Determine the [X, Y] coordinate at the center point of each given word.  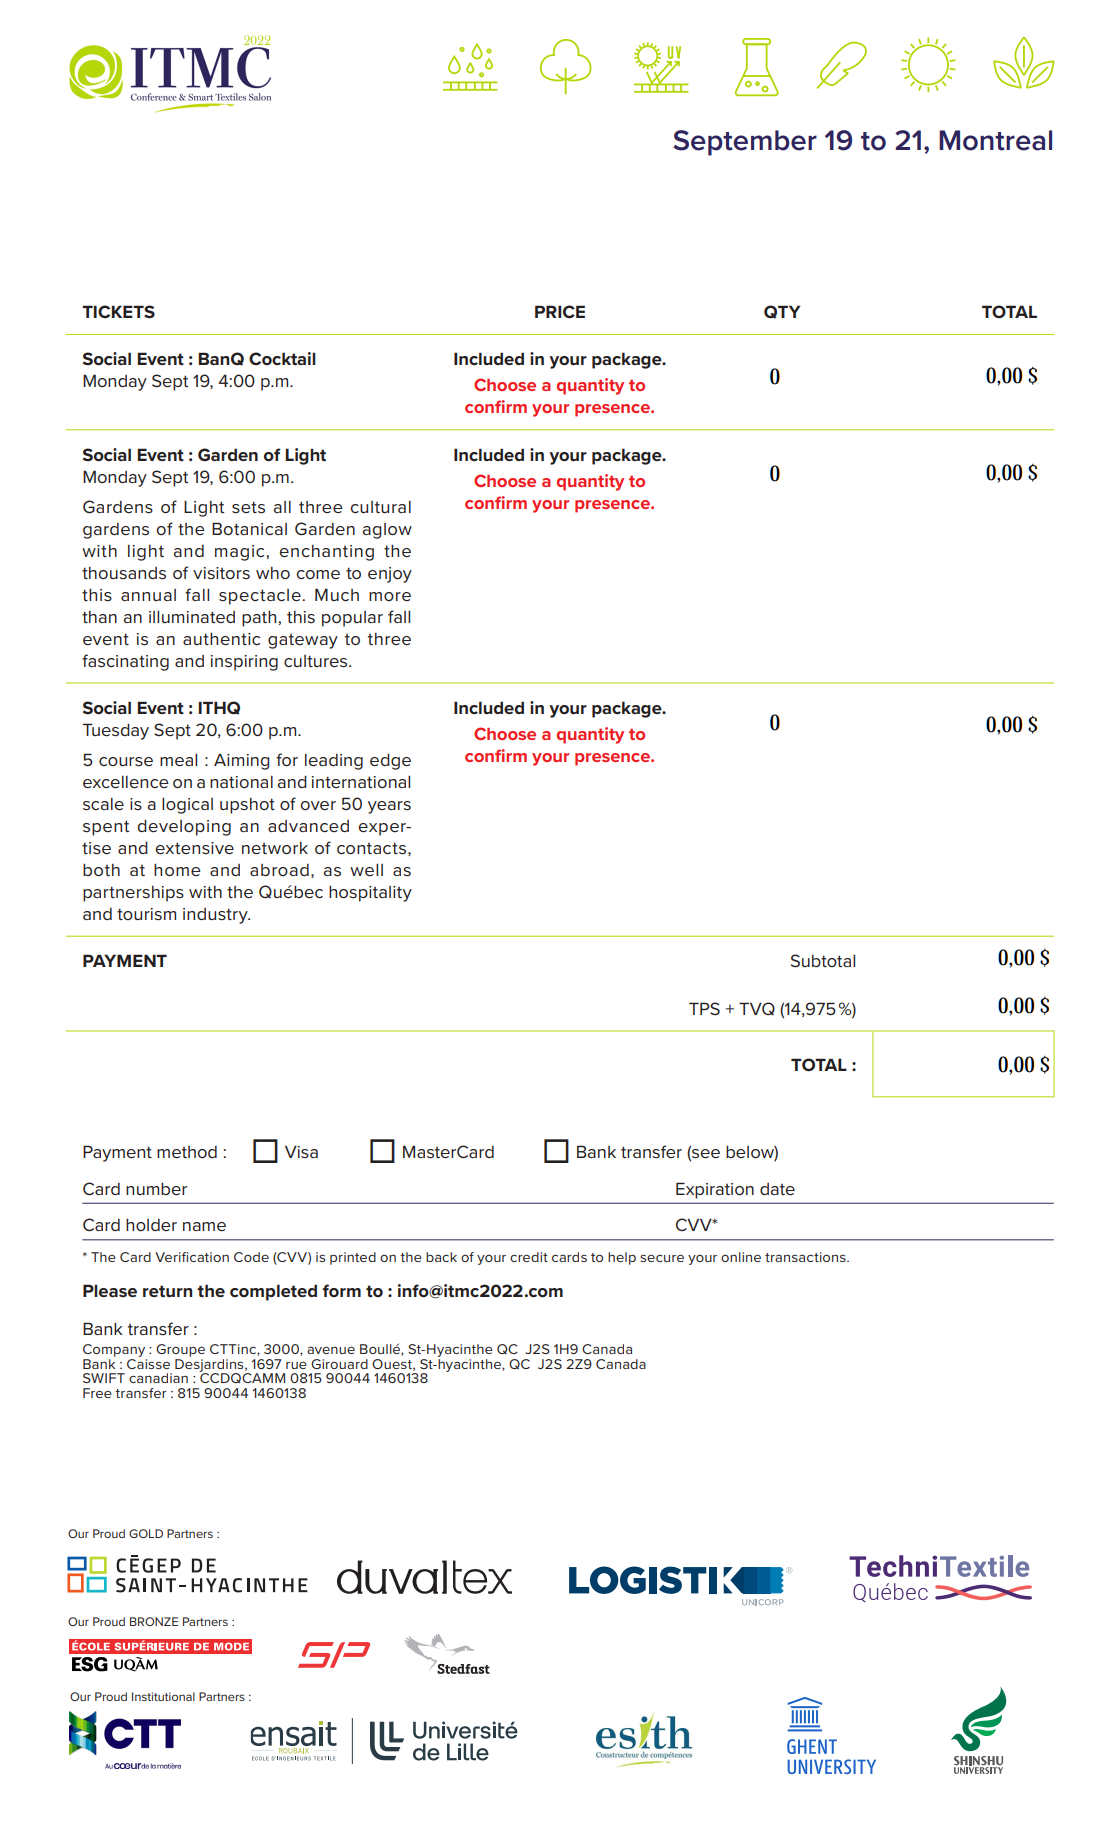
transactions [806, 1257]
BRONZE [154, 1621]
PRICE [560, 312]
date [777, 1189]
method [187, 1152]
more [390, 596]
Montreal [995, 140]
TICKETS [118, 312]
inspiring [244, 663]
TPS [704, 1008]
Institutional [163, 1696]
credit [529, 1257]
